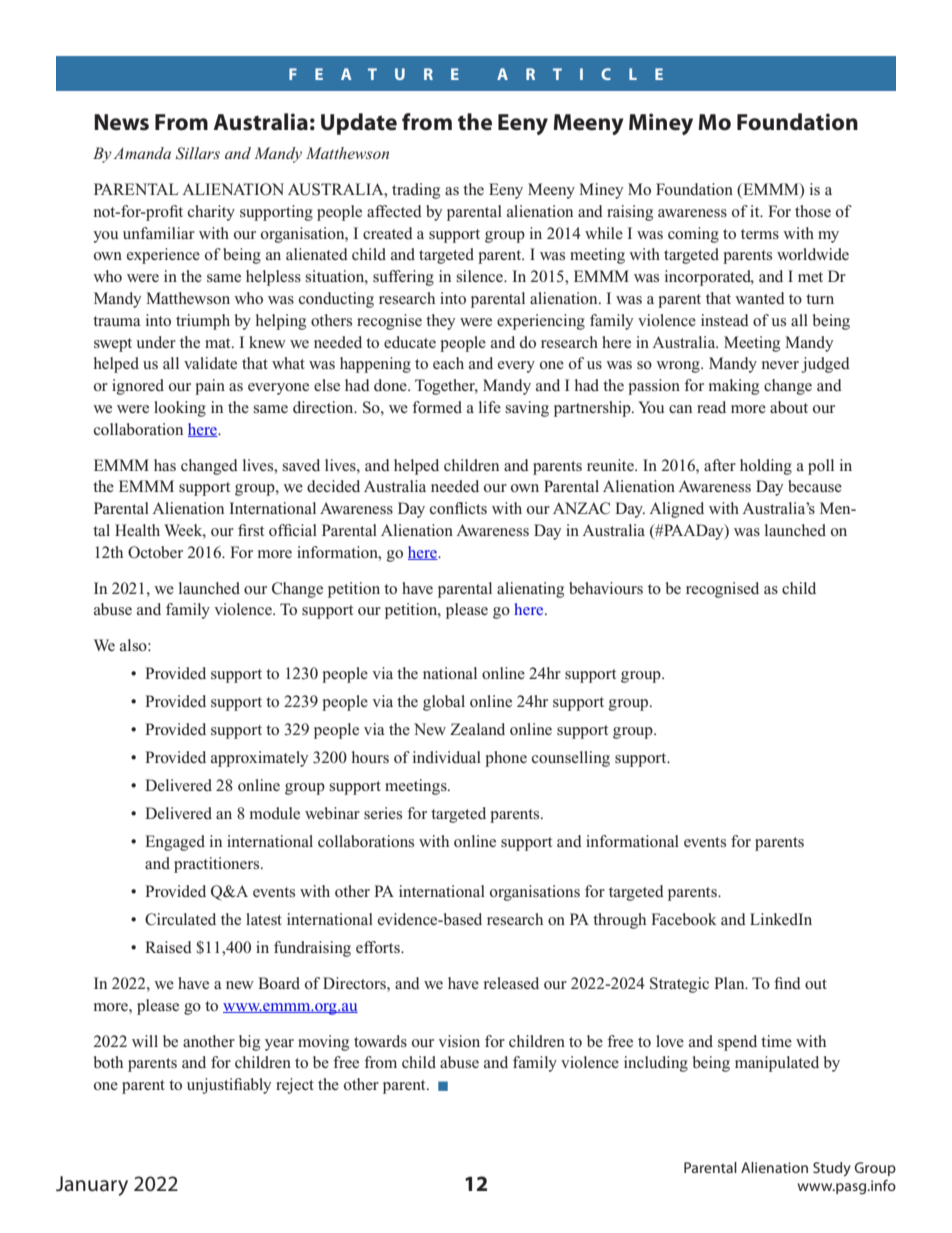  I want to click on Amanda, so click(142, 153).
